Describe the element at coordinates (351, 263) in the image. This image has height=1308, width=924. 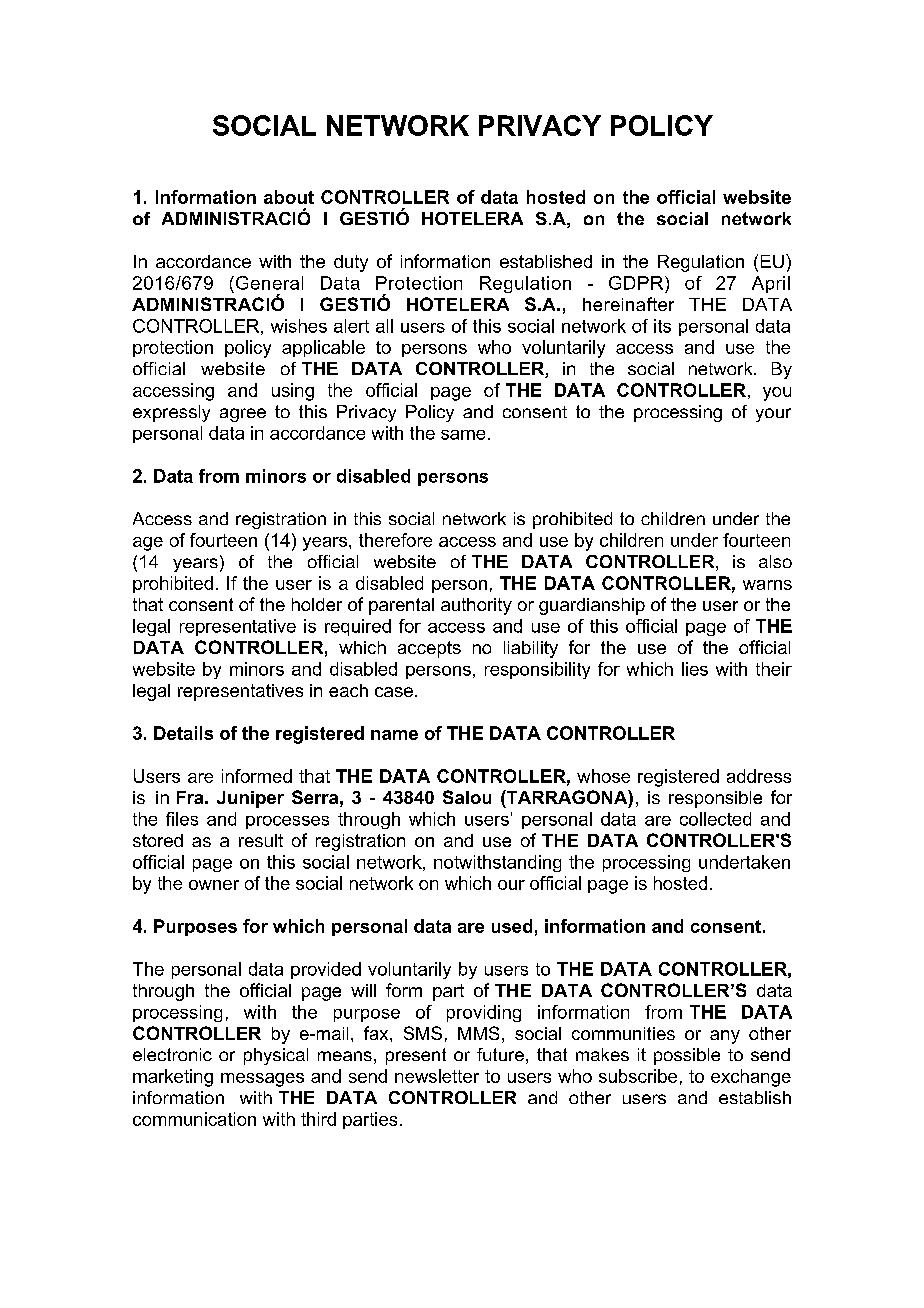
I see `duty` at that location.
